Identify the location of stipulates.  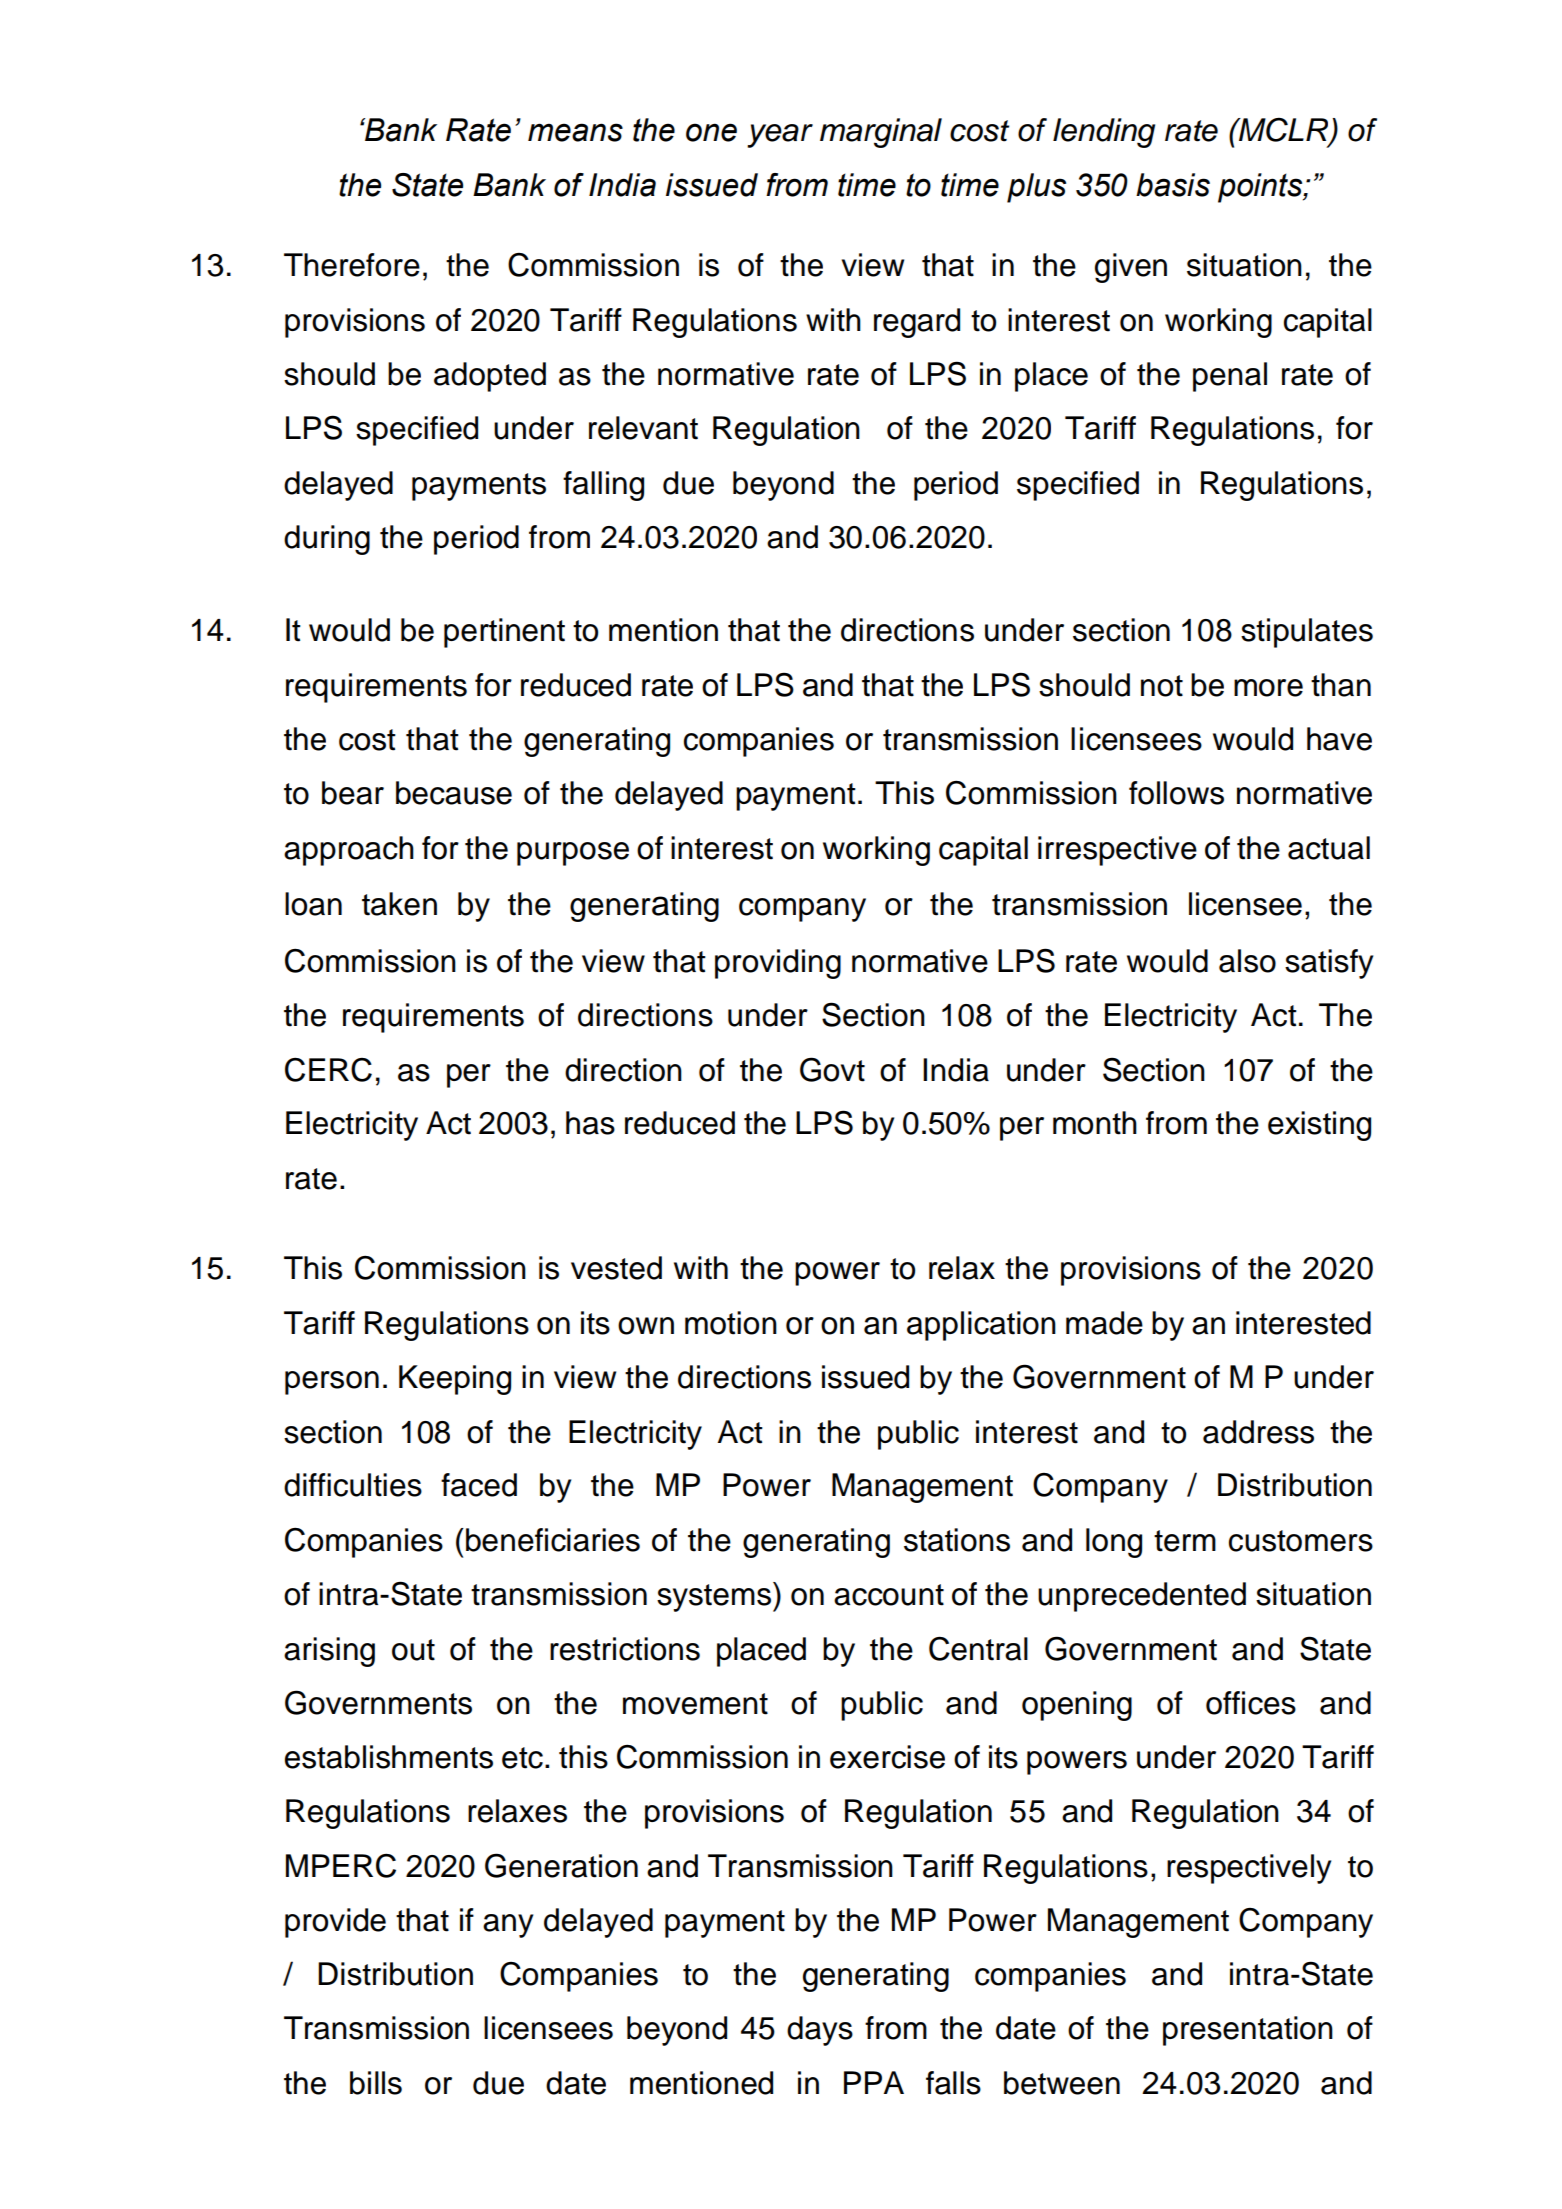
(1307, 633).
